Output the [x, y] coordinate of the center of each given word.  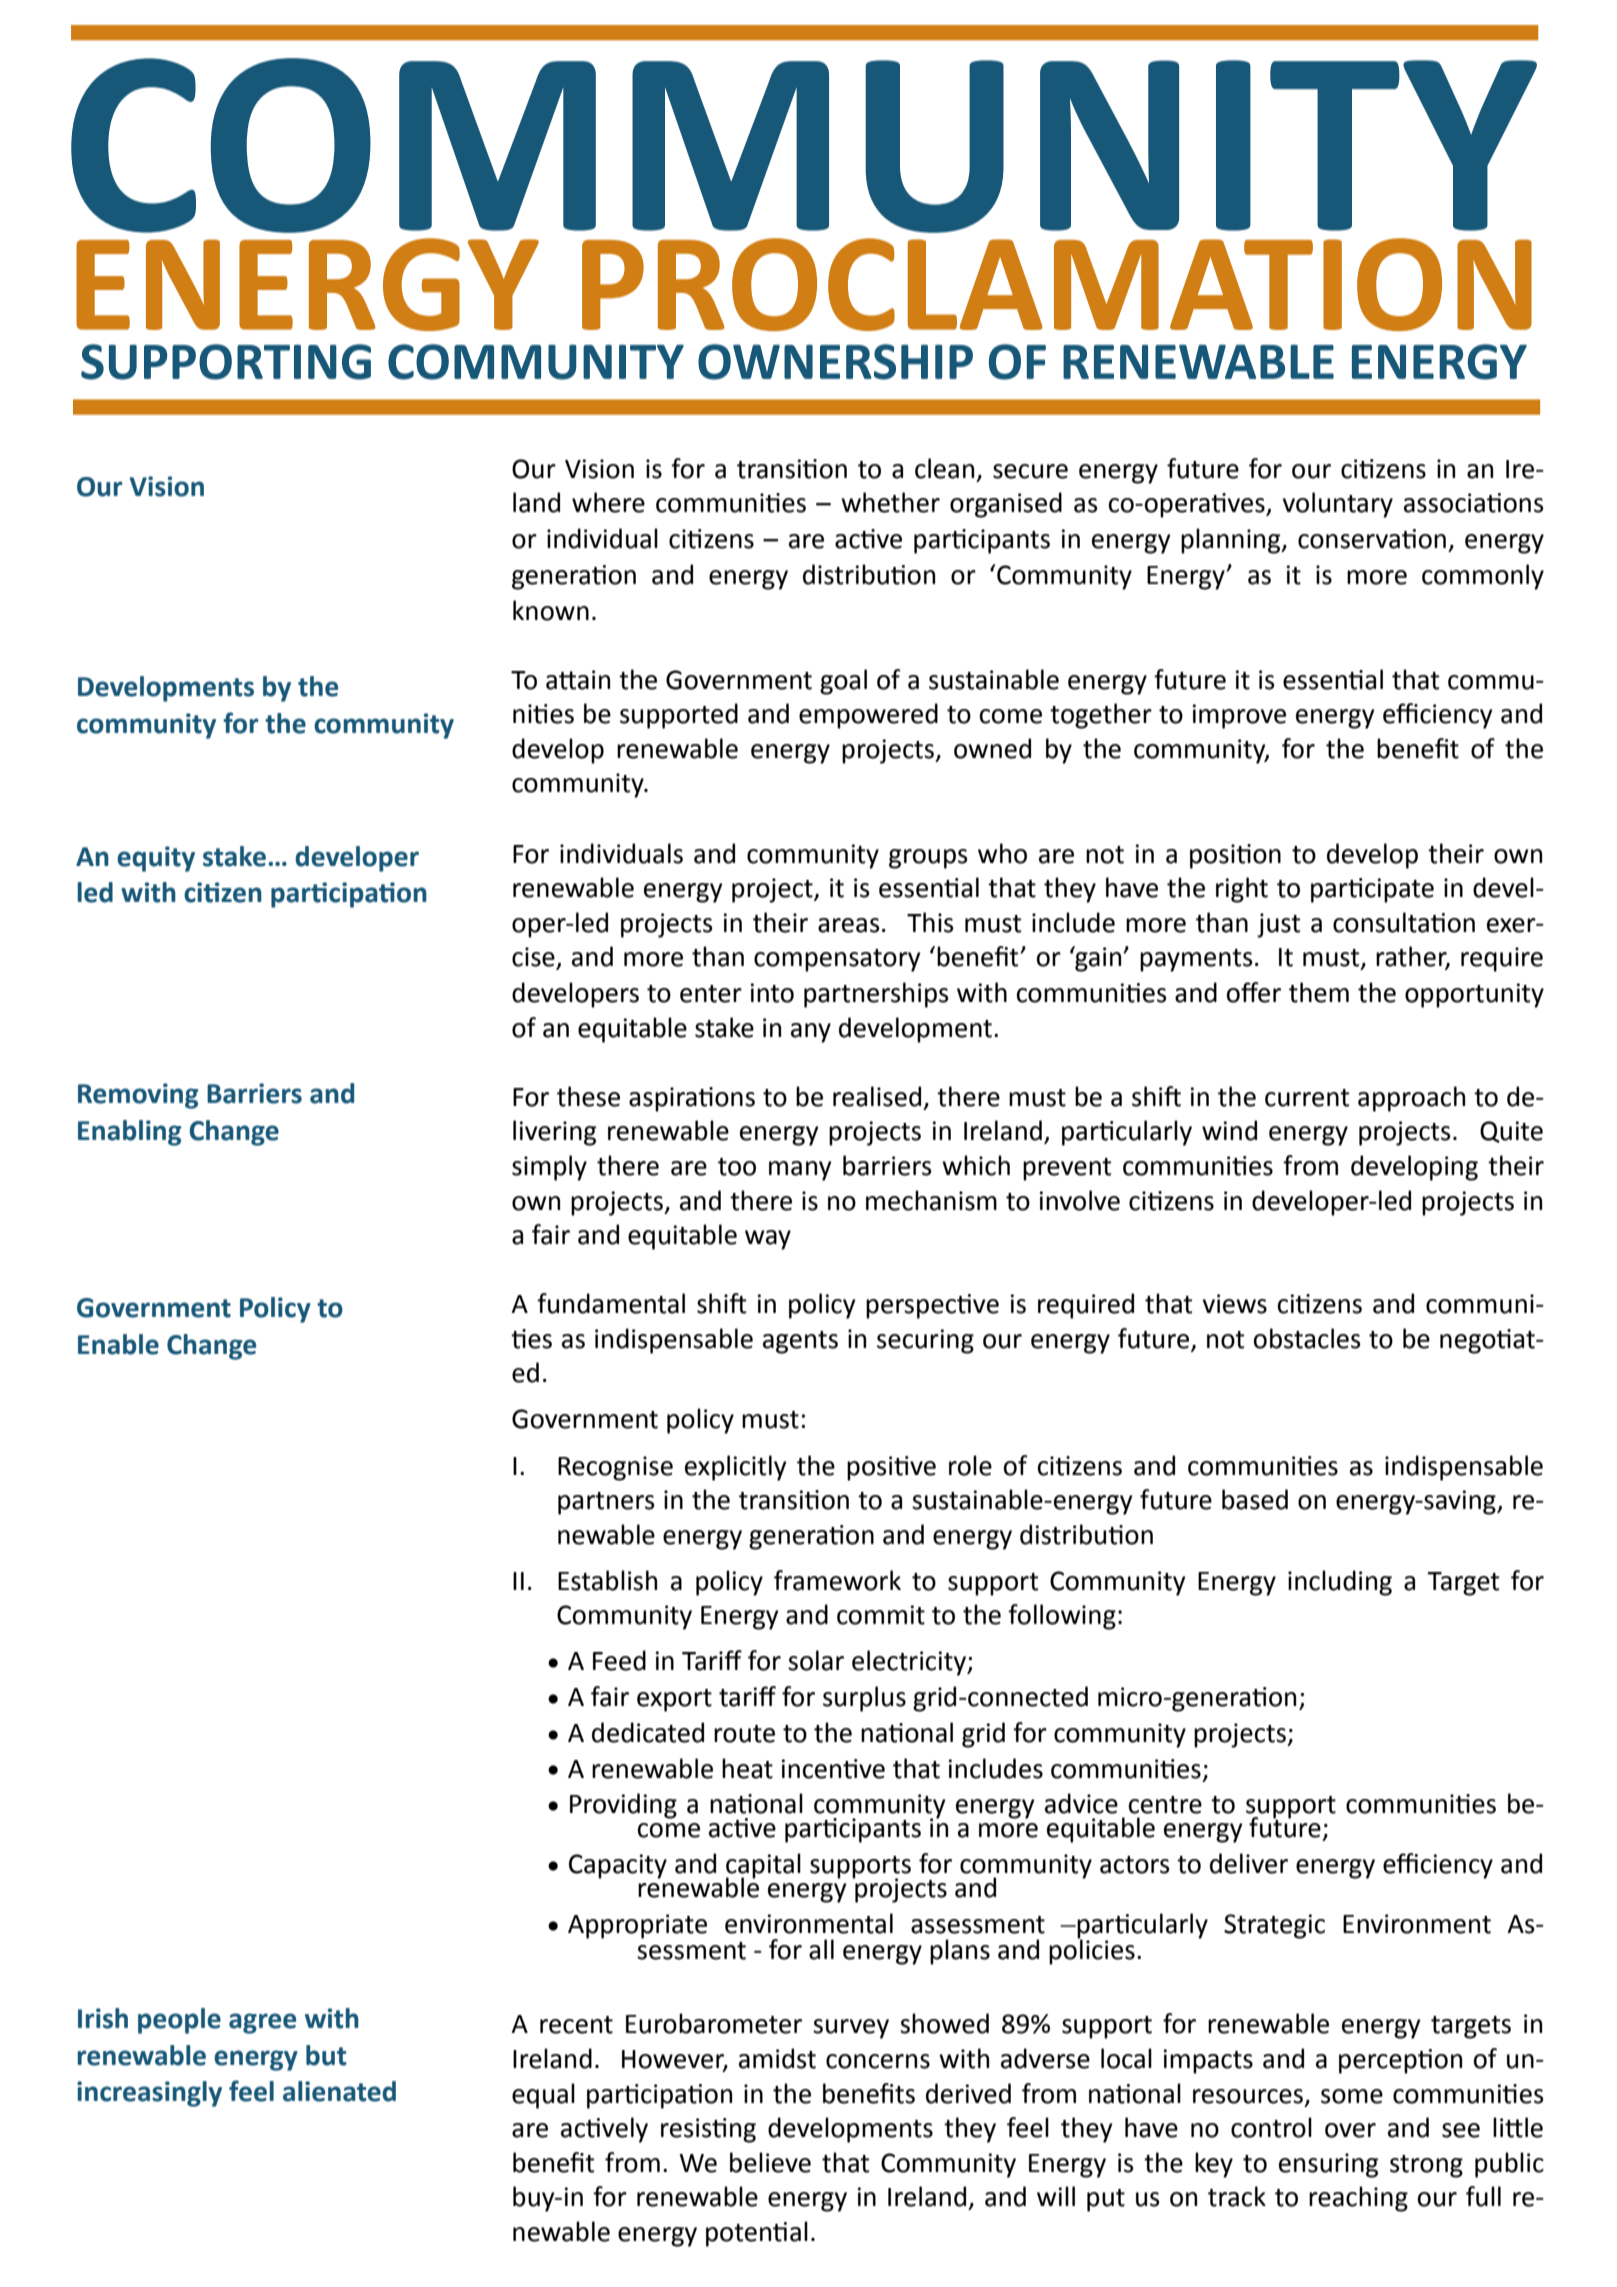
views [1235, 1304]
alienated [339, 2091]
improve [1239, 716]
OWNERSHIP [835, 362]
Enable [118, 1344]
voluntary [1338, 505]
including [1340, 1583]
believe [770, 2162]
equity [156, 859]
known [551, 610]
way [768, 1240]
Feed [619, 1660]
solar [816, 1660]
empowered [868, 716]
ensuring [1328, 2165]
